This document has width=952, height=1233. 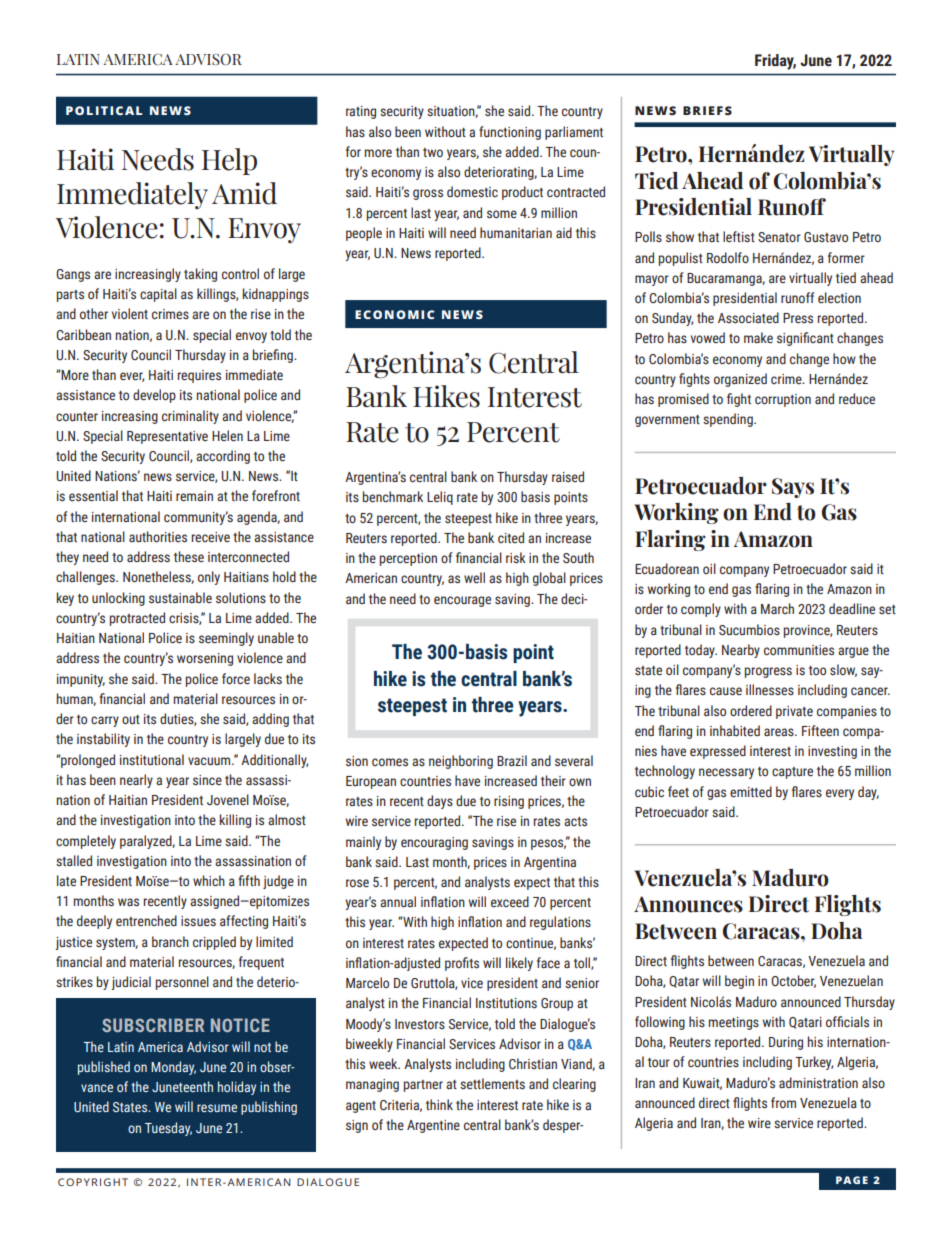 What do you see at coordinates (510, 901) in the document?
I see `exceed` at bounding box center [510, 901].
